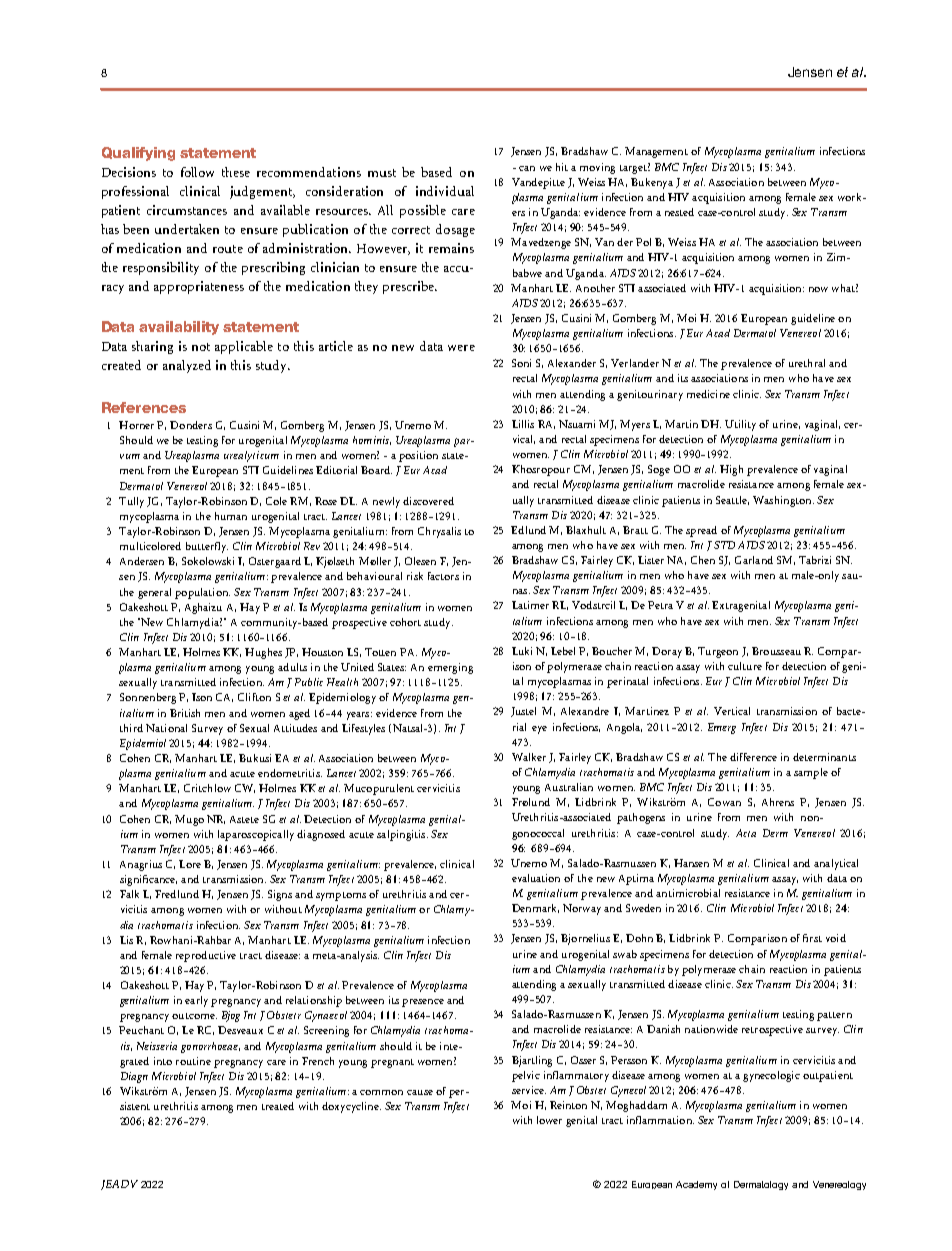  Describe the element at coordinates (207, 788) in the page. I see `Critchlow` at that location.
